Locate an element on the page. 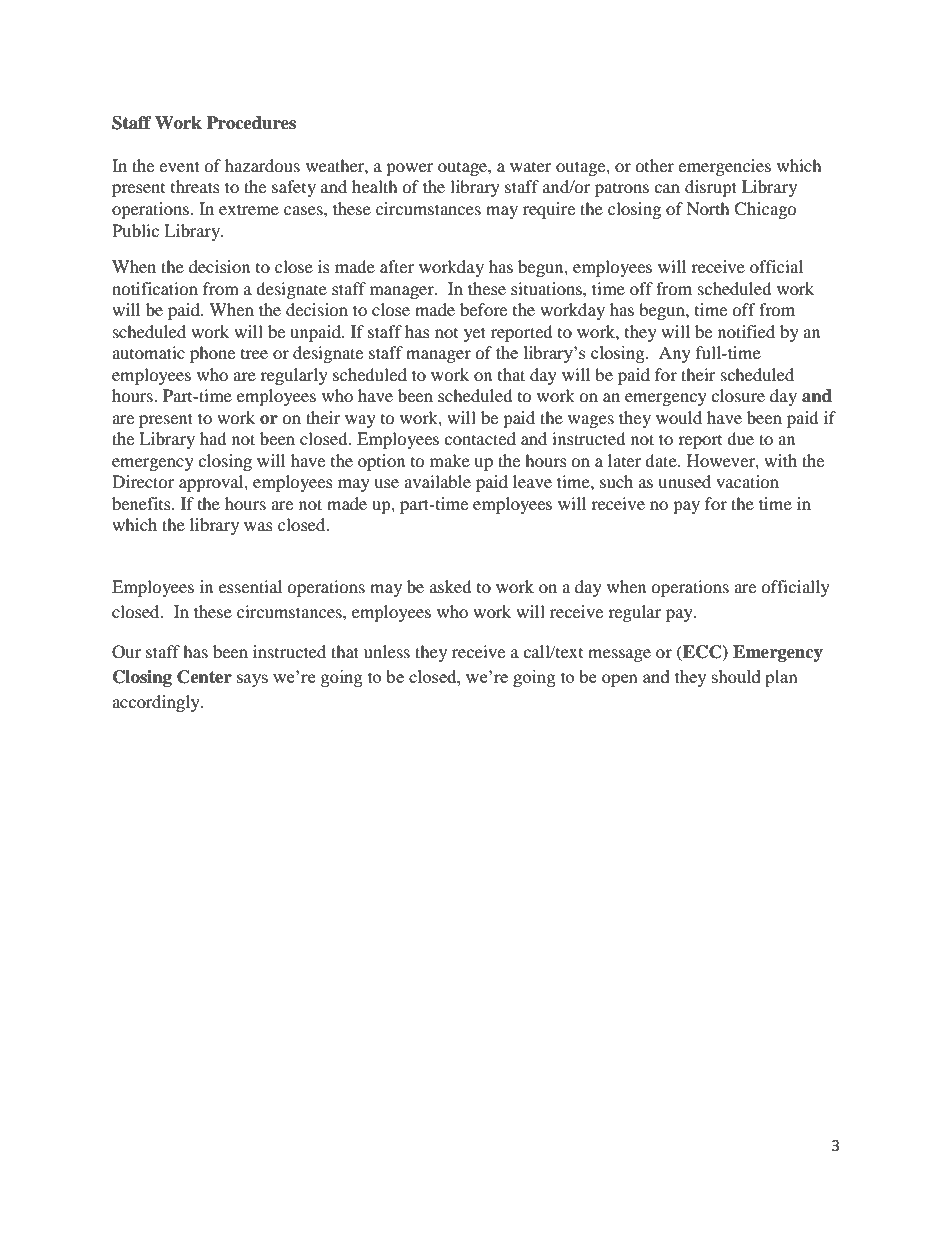  power is located at coordinates (410, 169).
